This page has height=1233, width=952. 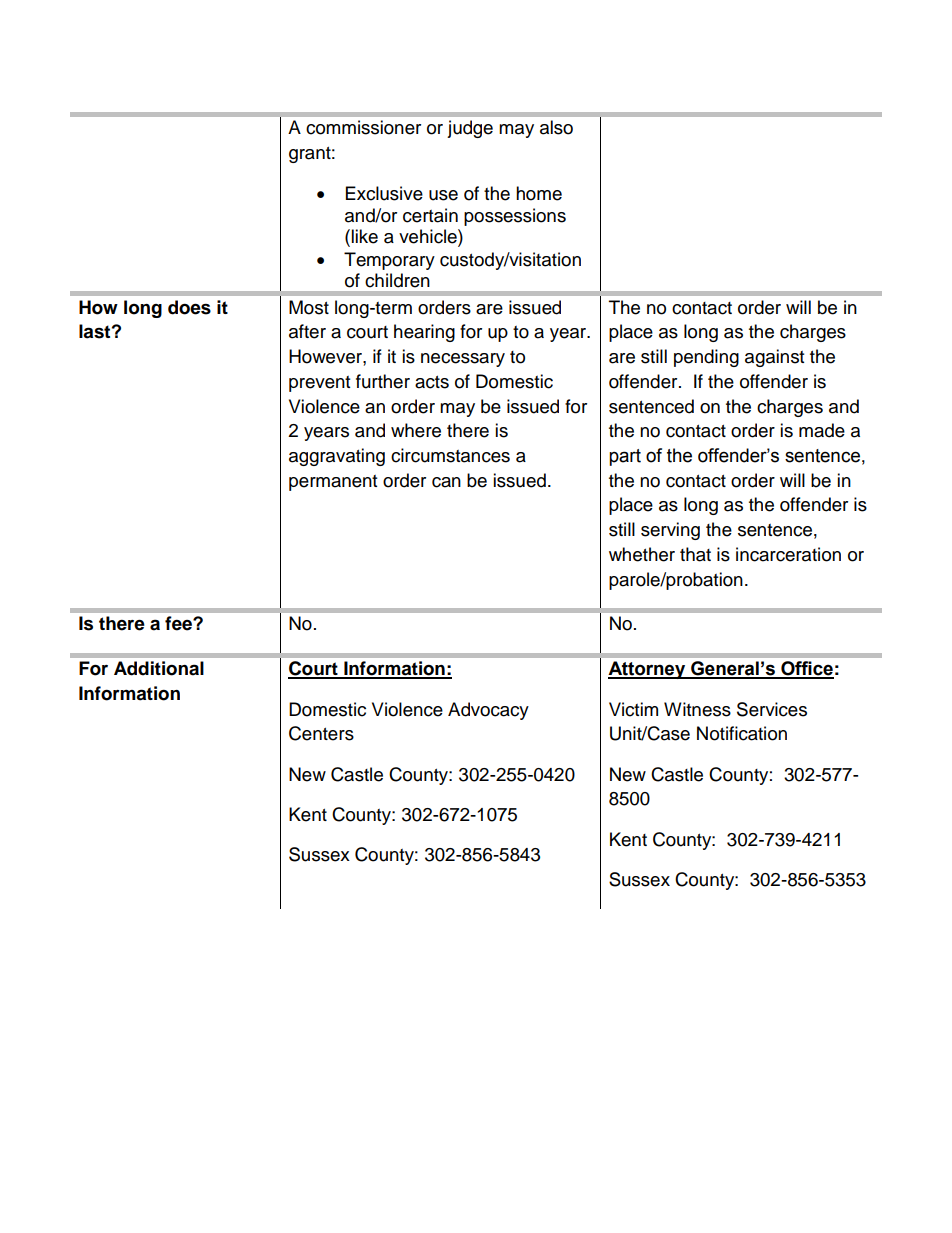 I want to click on judge, so click(x=470, y=129).
